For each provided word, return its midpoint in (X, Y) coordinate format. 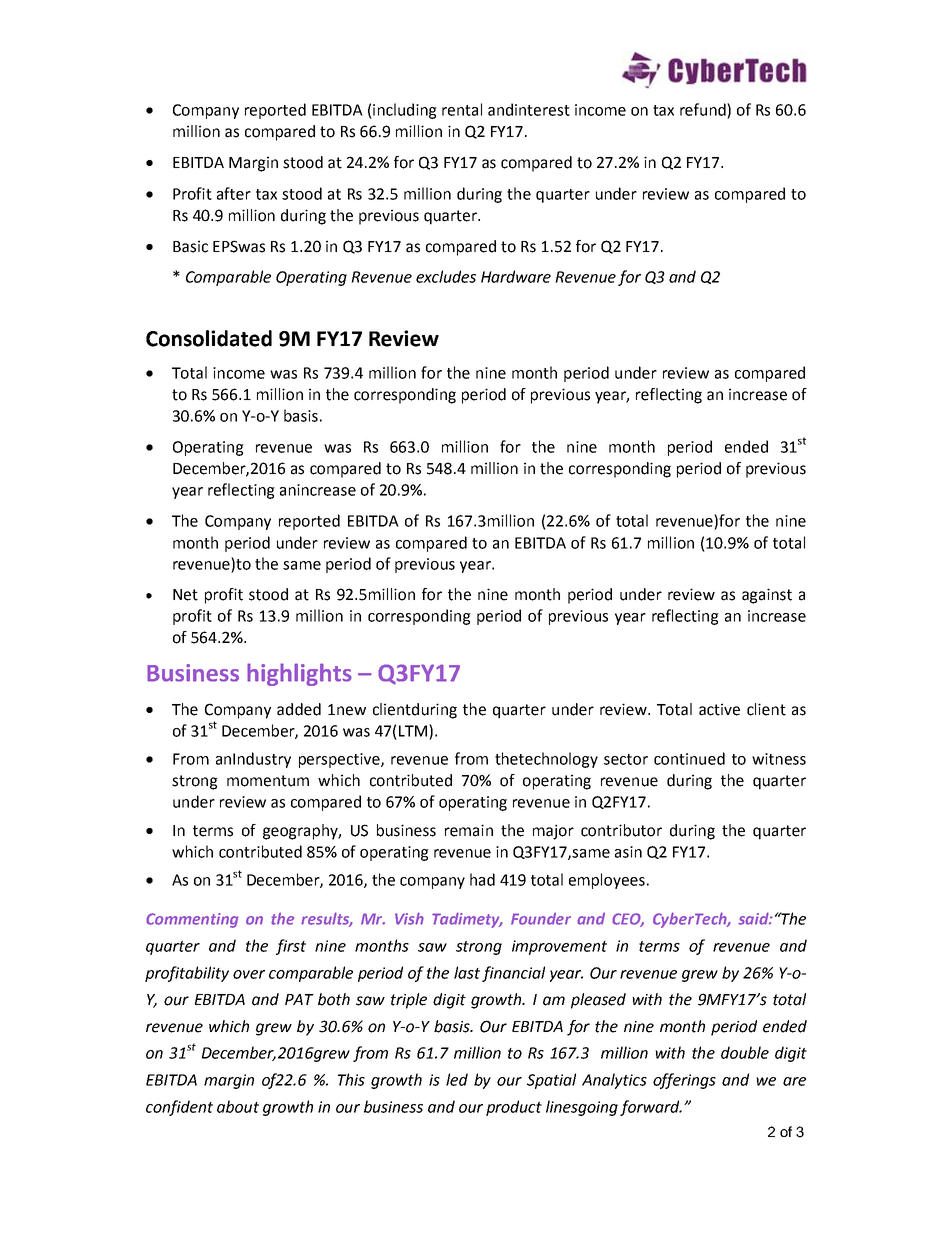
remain (469, 830)
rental (462, 109)
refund (704, 109)
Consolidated (209, 338)
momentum (268, 781)
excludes (446, 276)
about (238, 1106)
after (234, 193)
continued (689, 758)
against (767, 596)
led (457, 1079)
